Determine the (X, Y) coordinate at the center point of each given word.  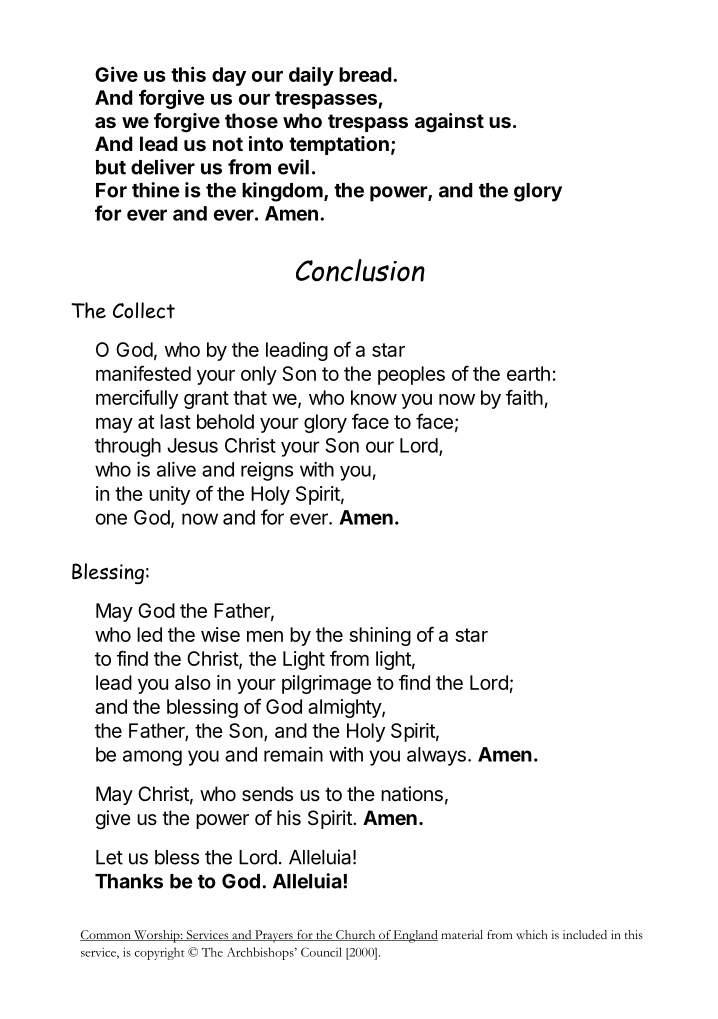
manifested (143, 373)
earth (528, 373)
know (374, 397)
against (449, 123)
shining (380, 636)
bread (365, 74)
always (436, 756)
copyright (160, 953)
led (149, 634)
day (229, 76)
